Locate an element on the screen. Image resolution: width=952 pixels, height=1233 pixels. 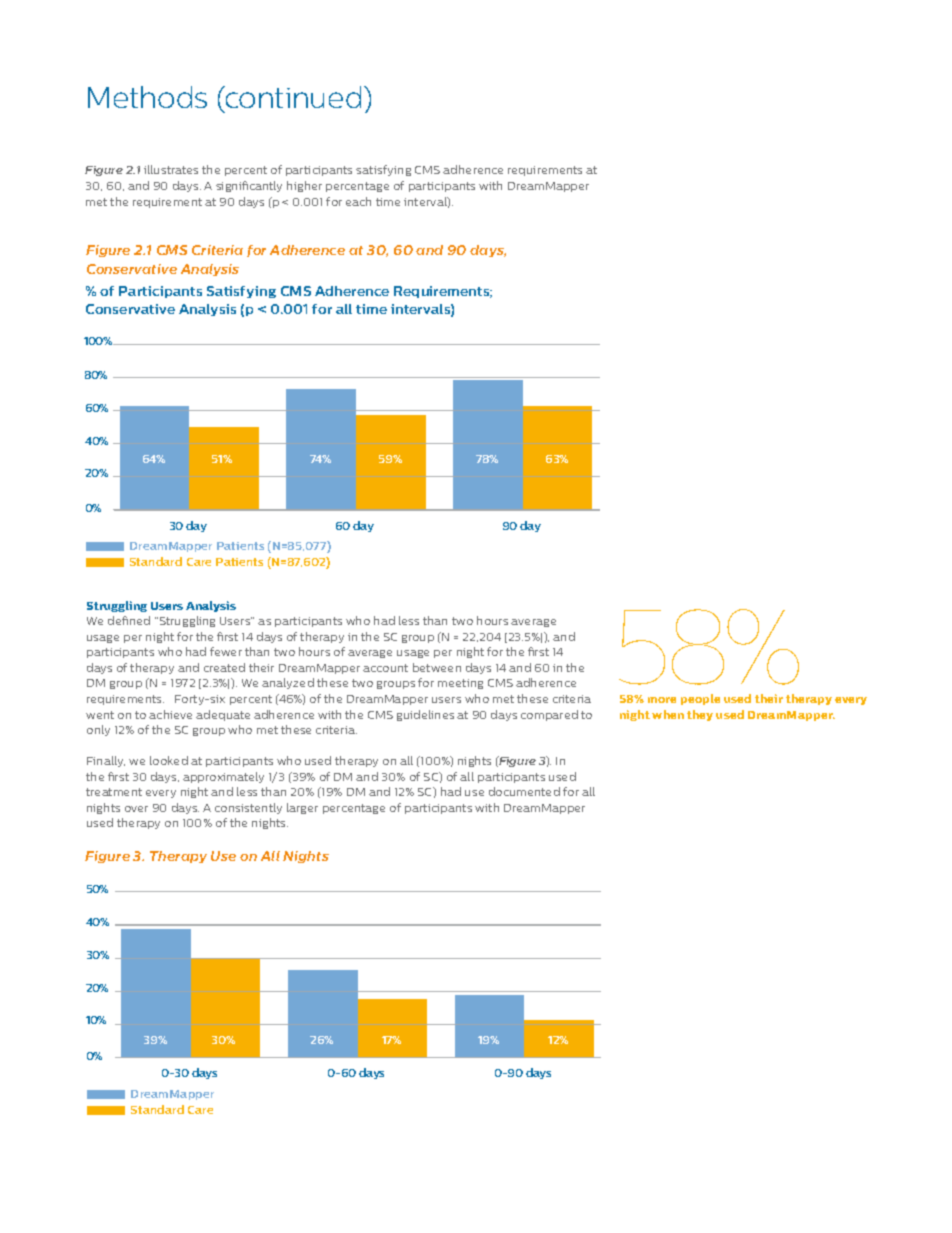
Methods is located at coordinates (147, 97).
